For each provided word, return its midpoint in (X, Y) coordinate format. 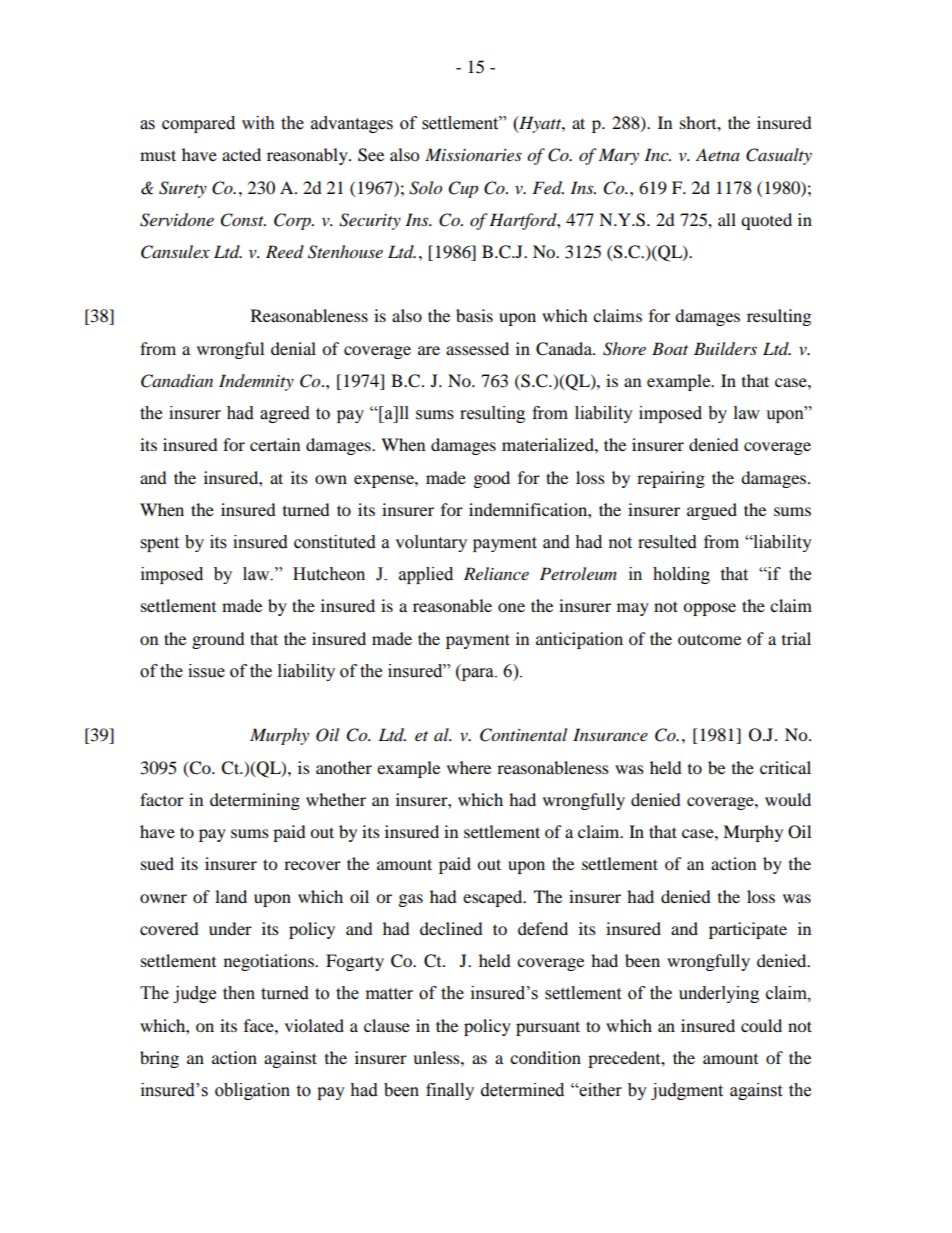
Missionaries (473, 154)
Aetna (718, 154)
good (492, 479)
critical (785, 767)
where (469, 767)
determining (255, 801)
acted (241, 154)
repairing (671, 479)
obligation (252, 1091)
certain (275, 444)
